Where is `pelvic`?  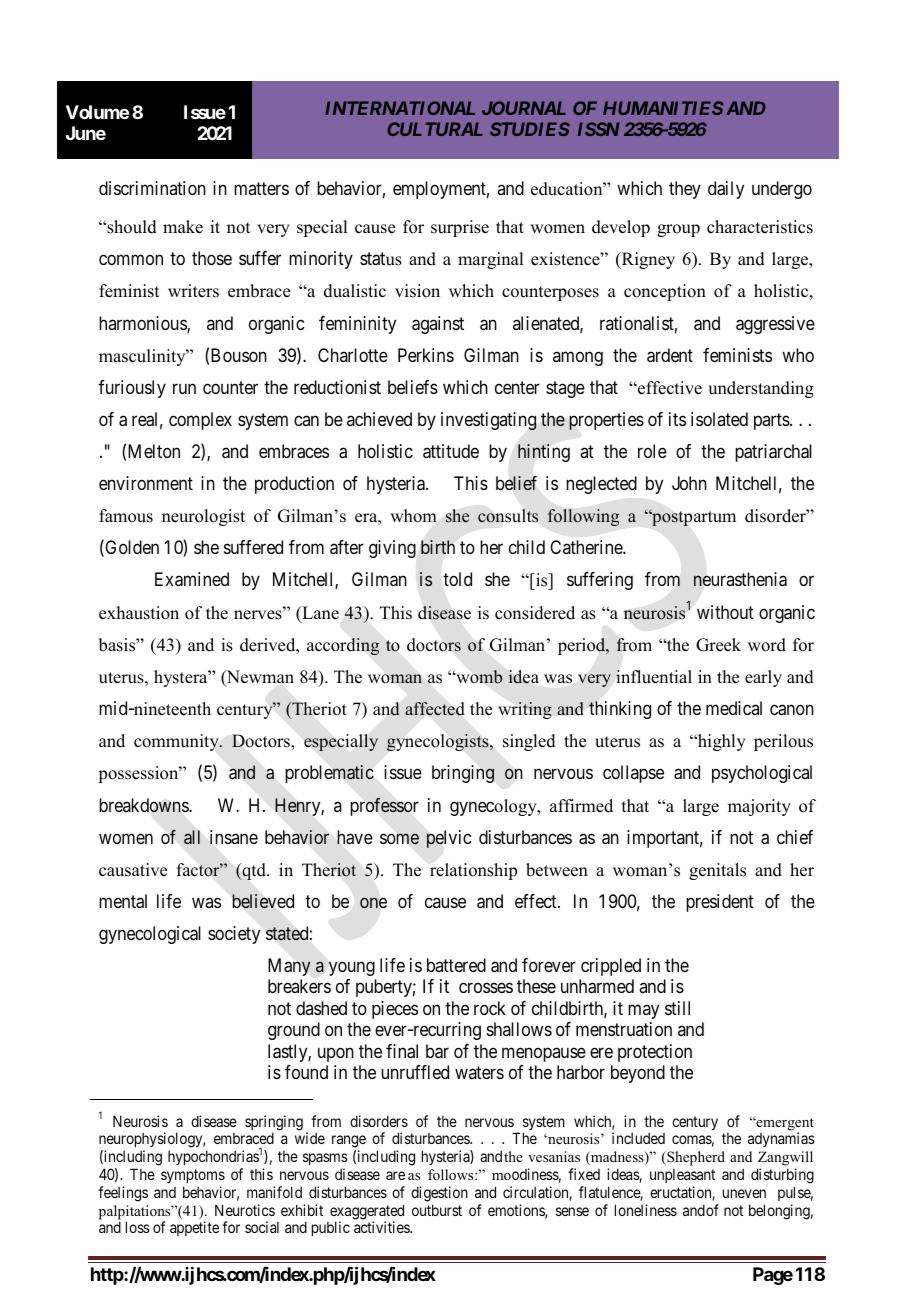
pelvic is located at coordinates (449, 839).
